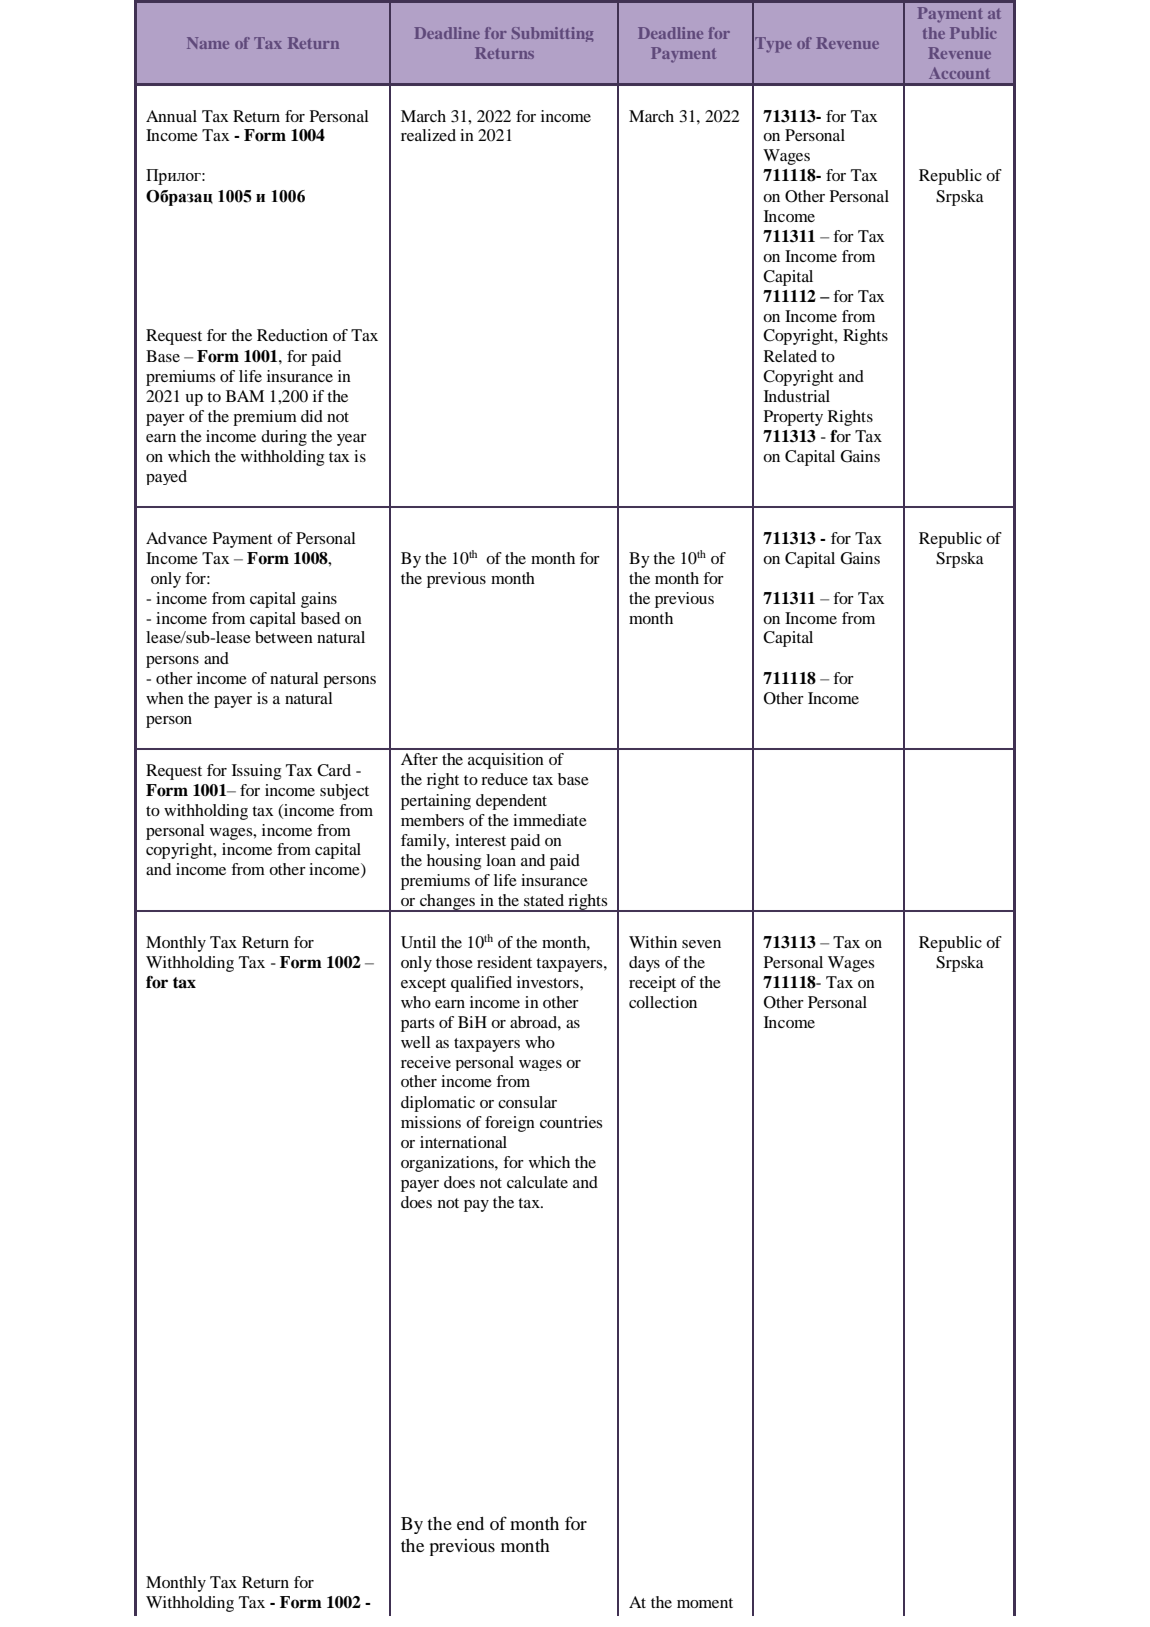  What do you see at coordinates (208, 43) in the page?
I see `Name` at bounding box center [208, 43].
